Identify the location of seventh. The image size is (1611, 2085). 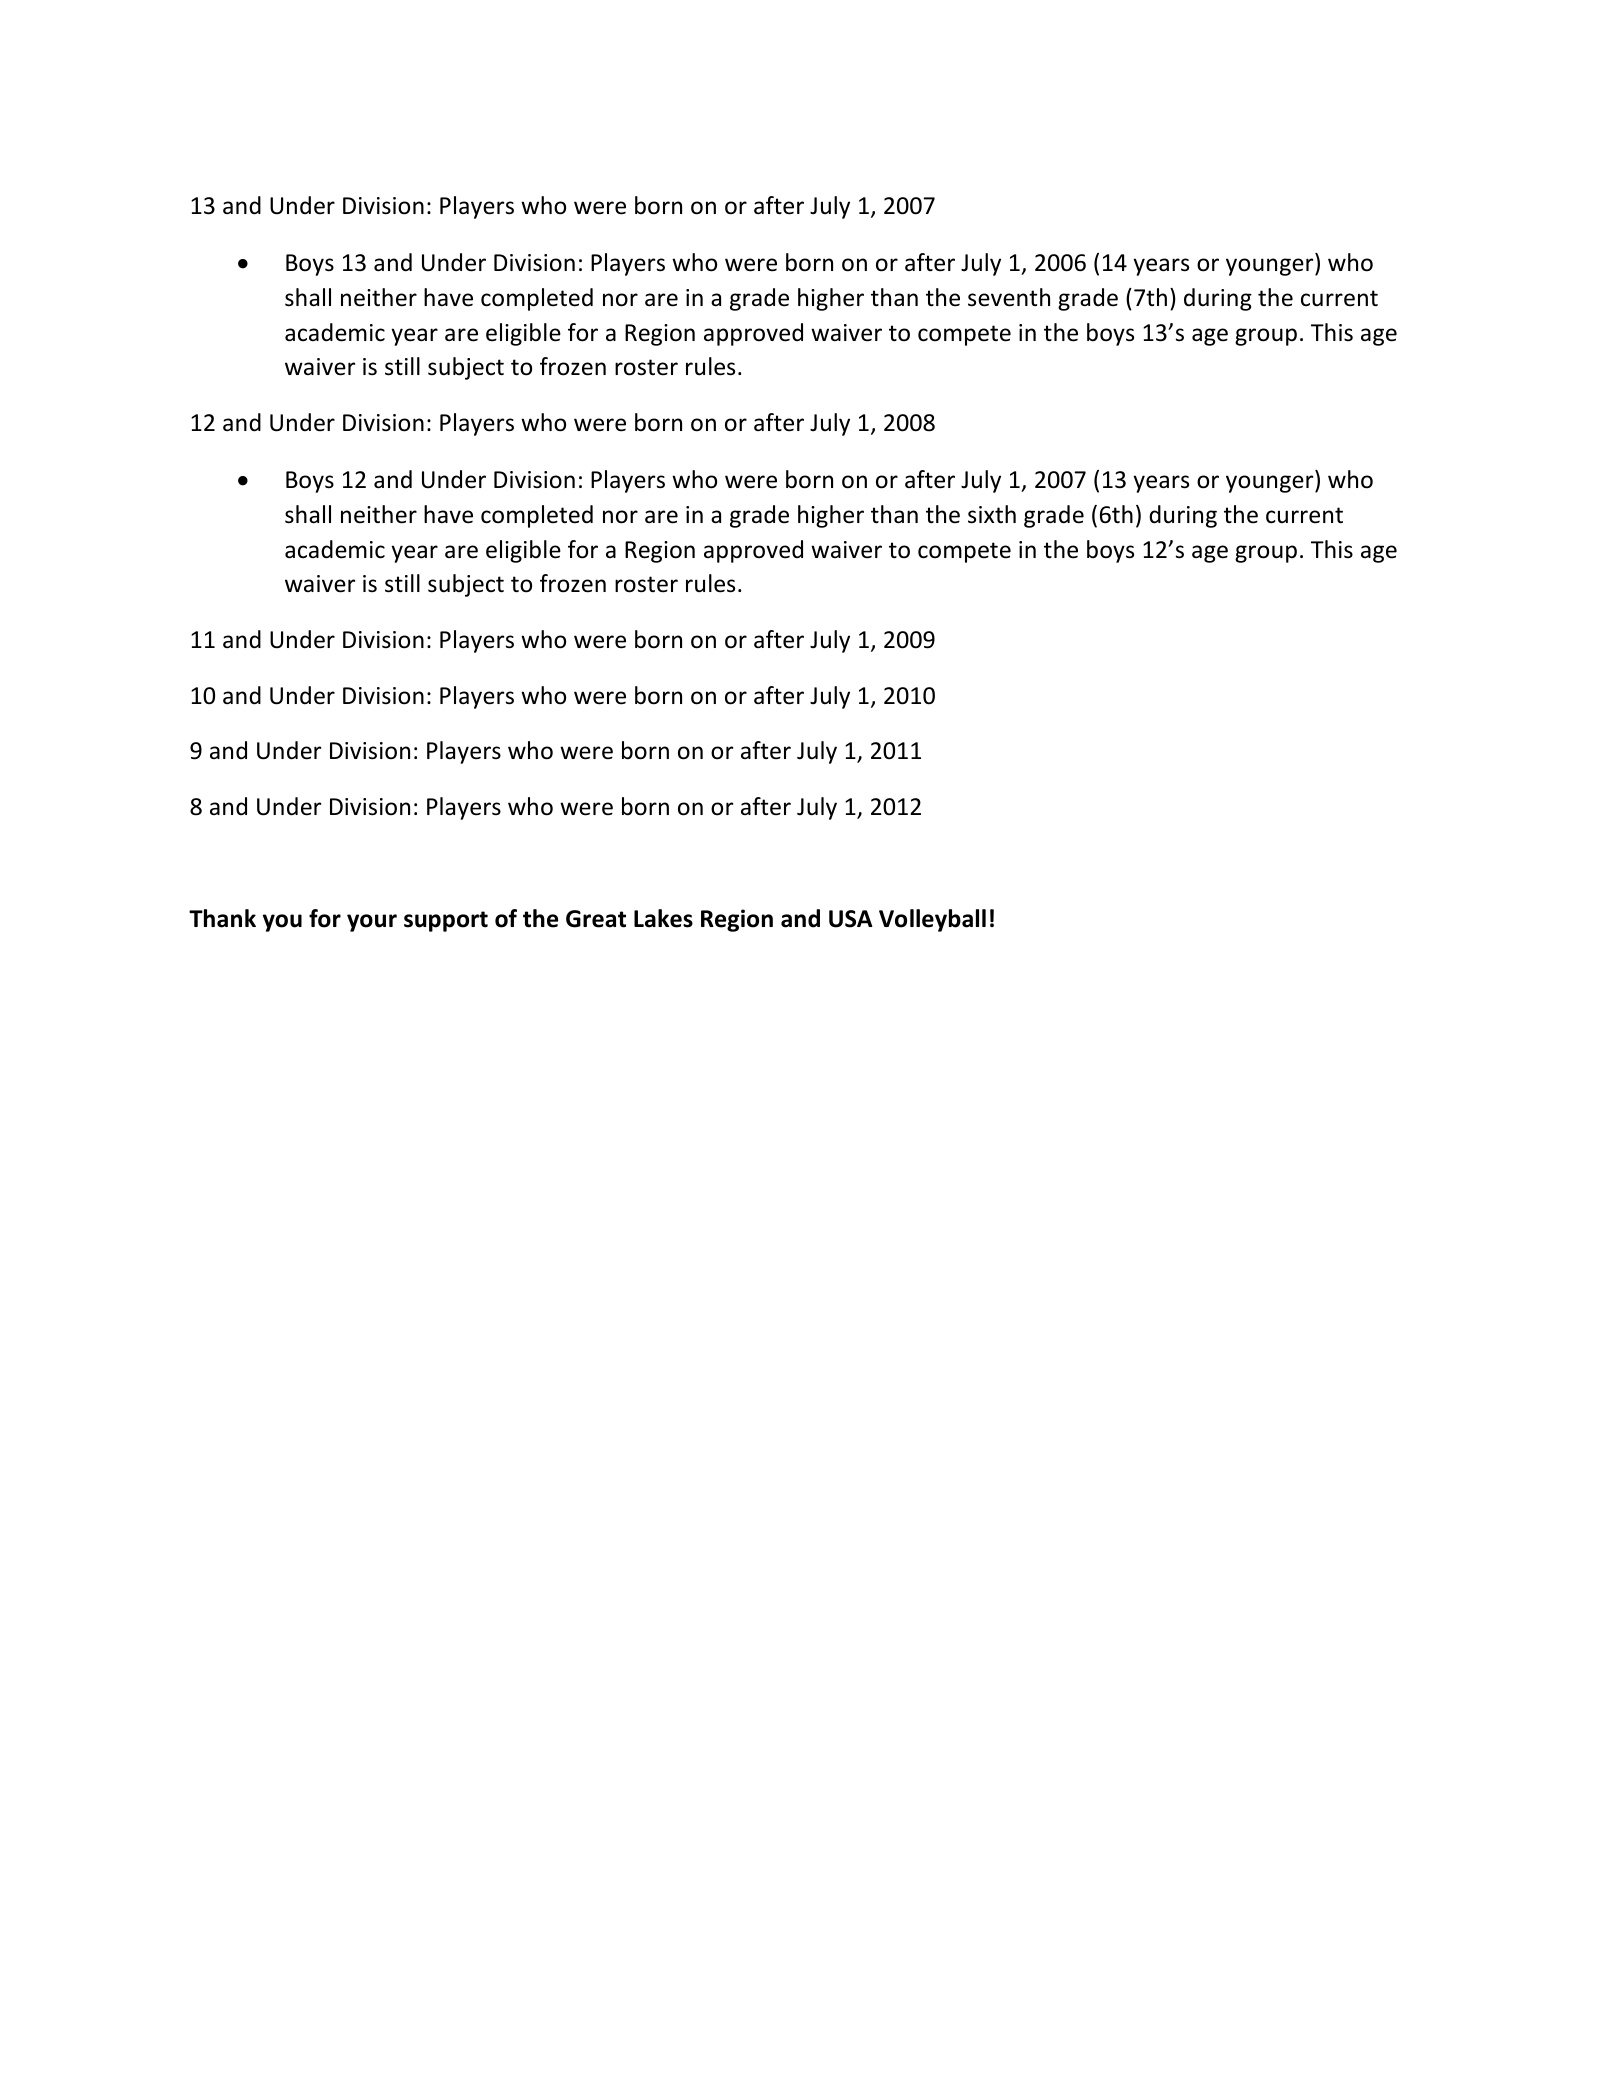
(1009, 297).
